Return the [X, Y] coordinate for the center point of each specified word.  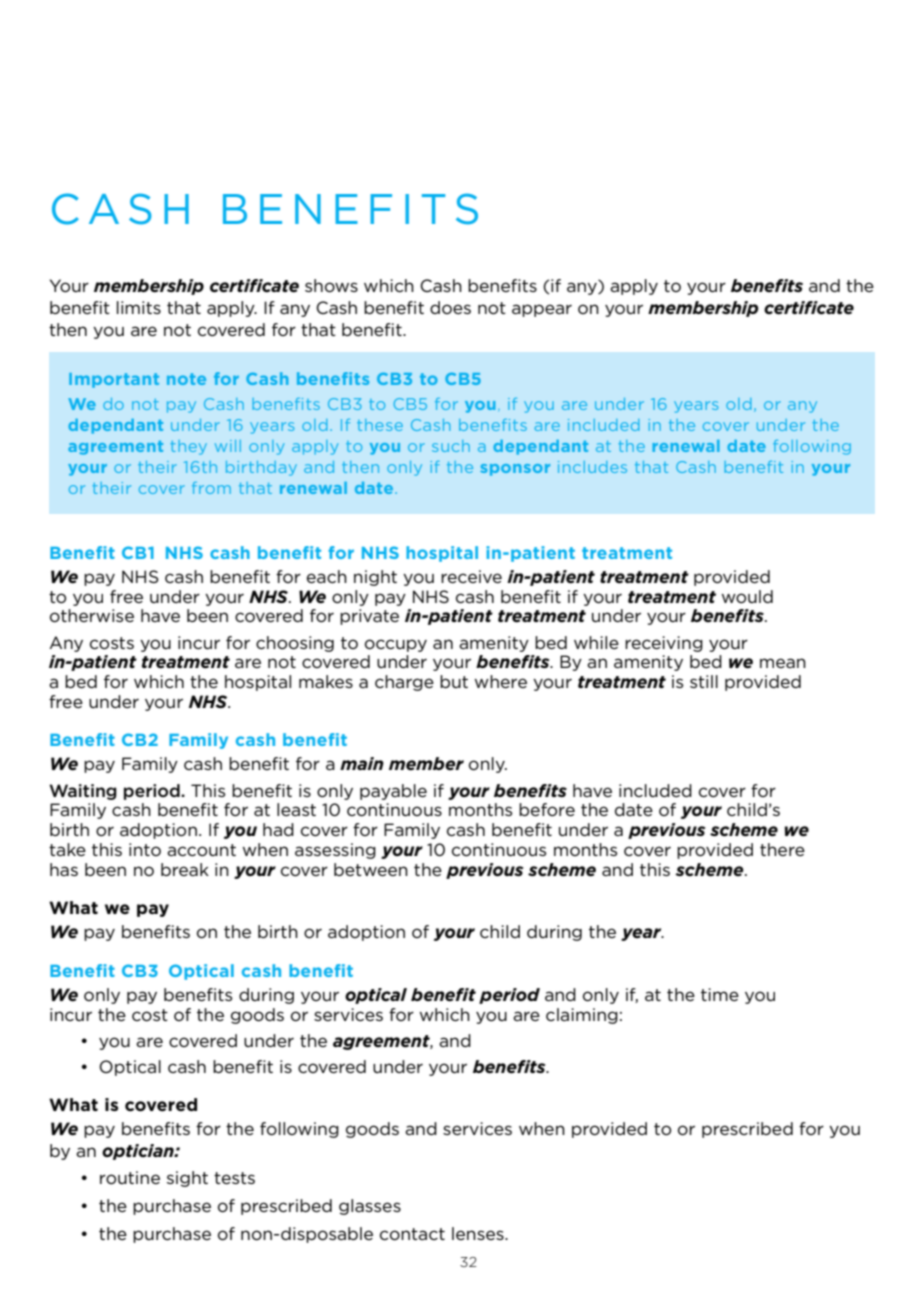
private [369, 617]
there [782, 849]
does [450, 307]
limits [139, 307]
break [185, 869]
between [371, 869]
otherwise [92, 616]
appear [542, 310]
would [747, 597]
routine [130, 1178]
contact [412, 1234]
